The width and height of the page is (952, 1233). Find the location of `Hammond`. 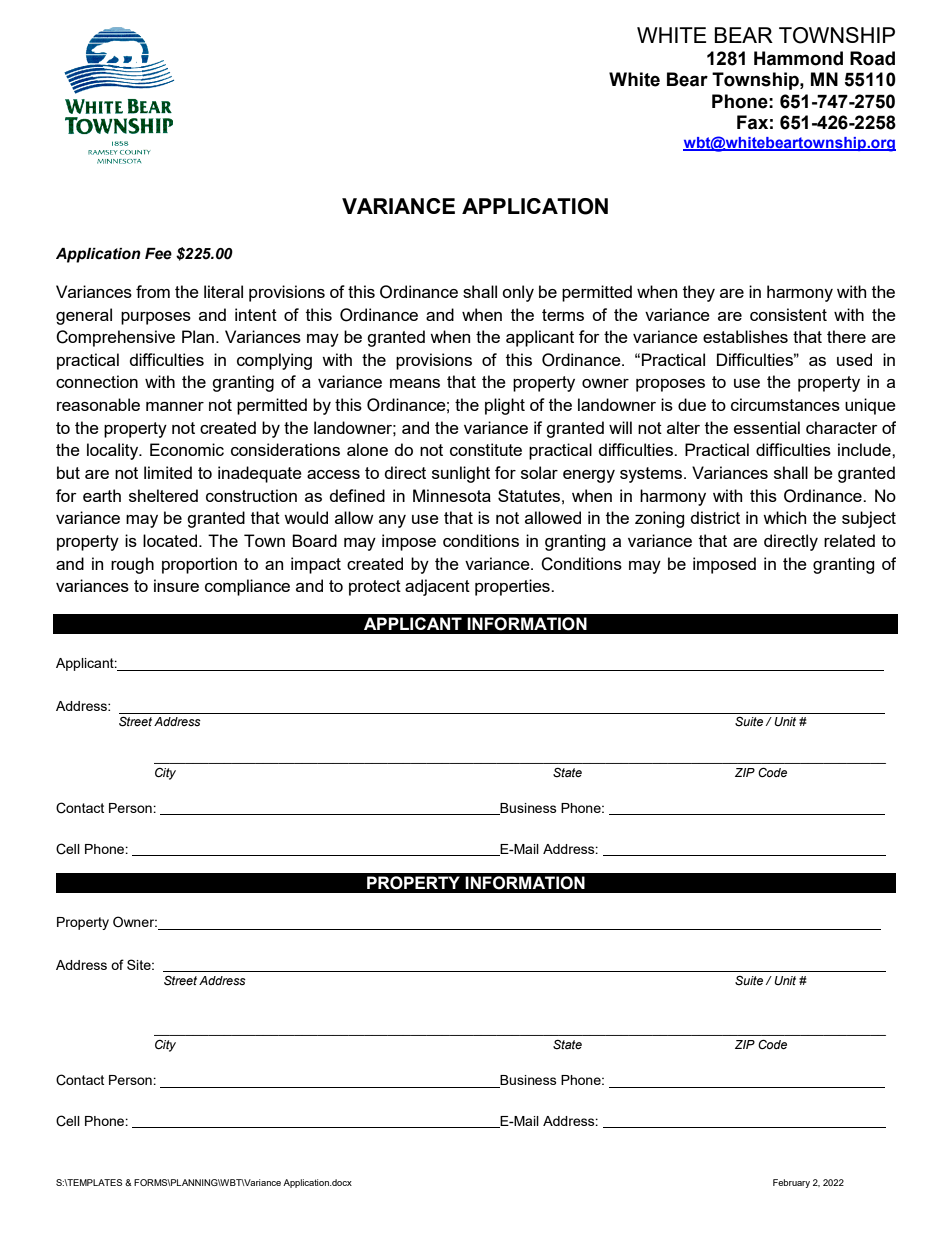

Hammond is located at coordinates (798, 58).
